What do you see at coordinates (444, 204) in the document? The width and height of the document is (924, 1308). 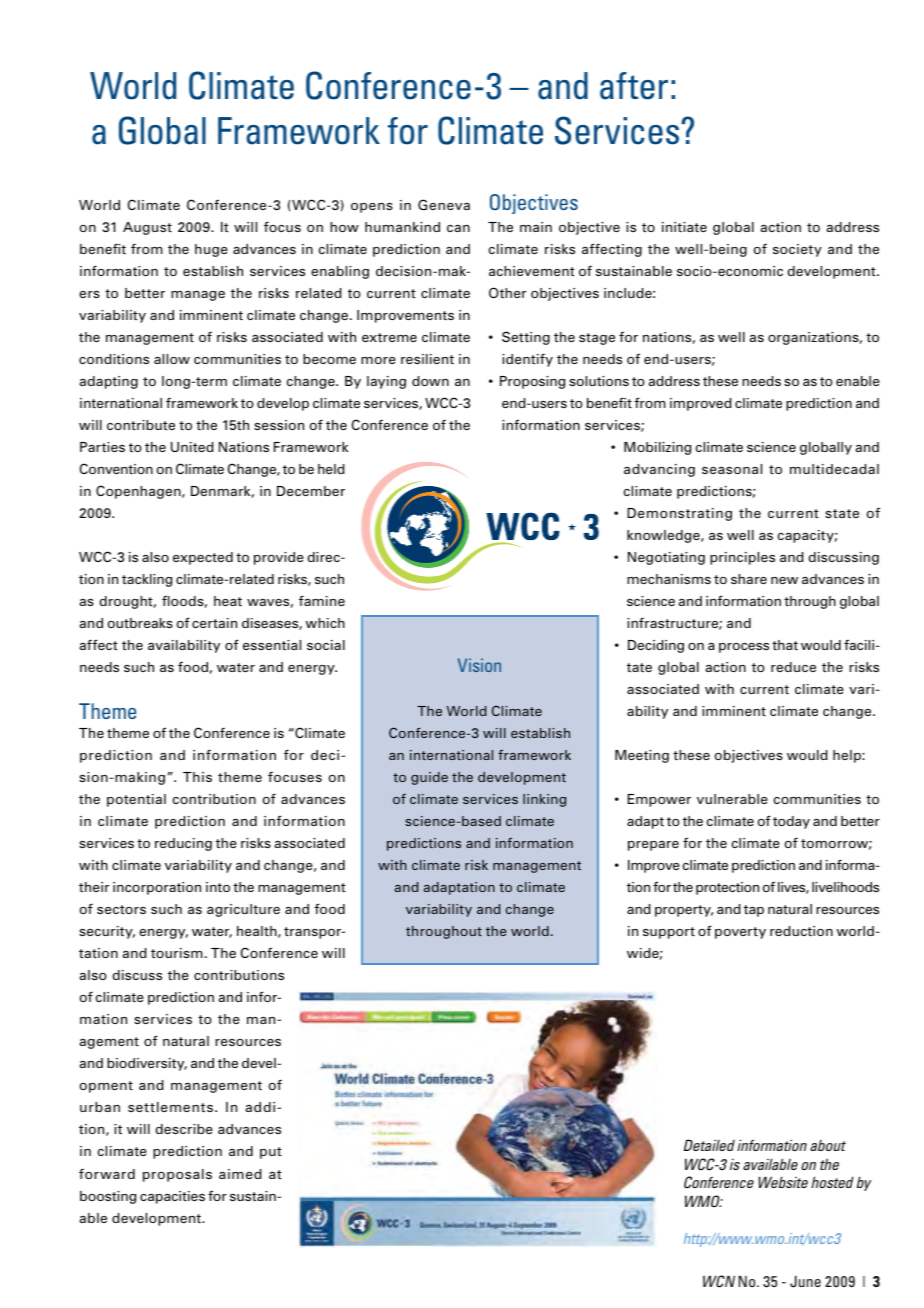 I see `Geneva` at bounding box center [444, 204].
